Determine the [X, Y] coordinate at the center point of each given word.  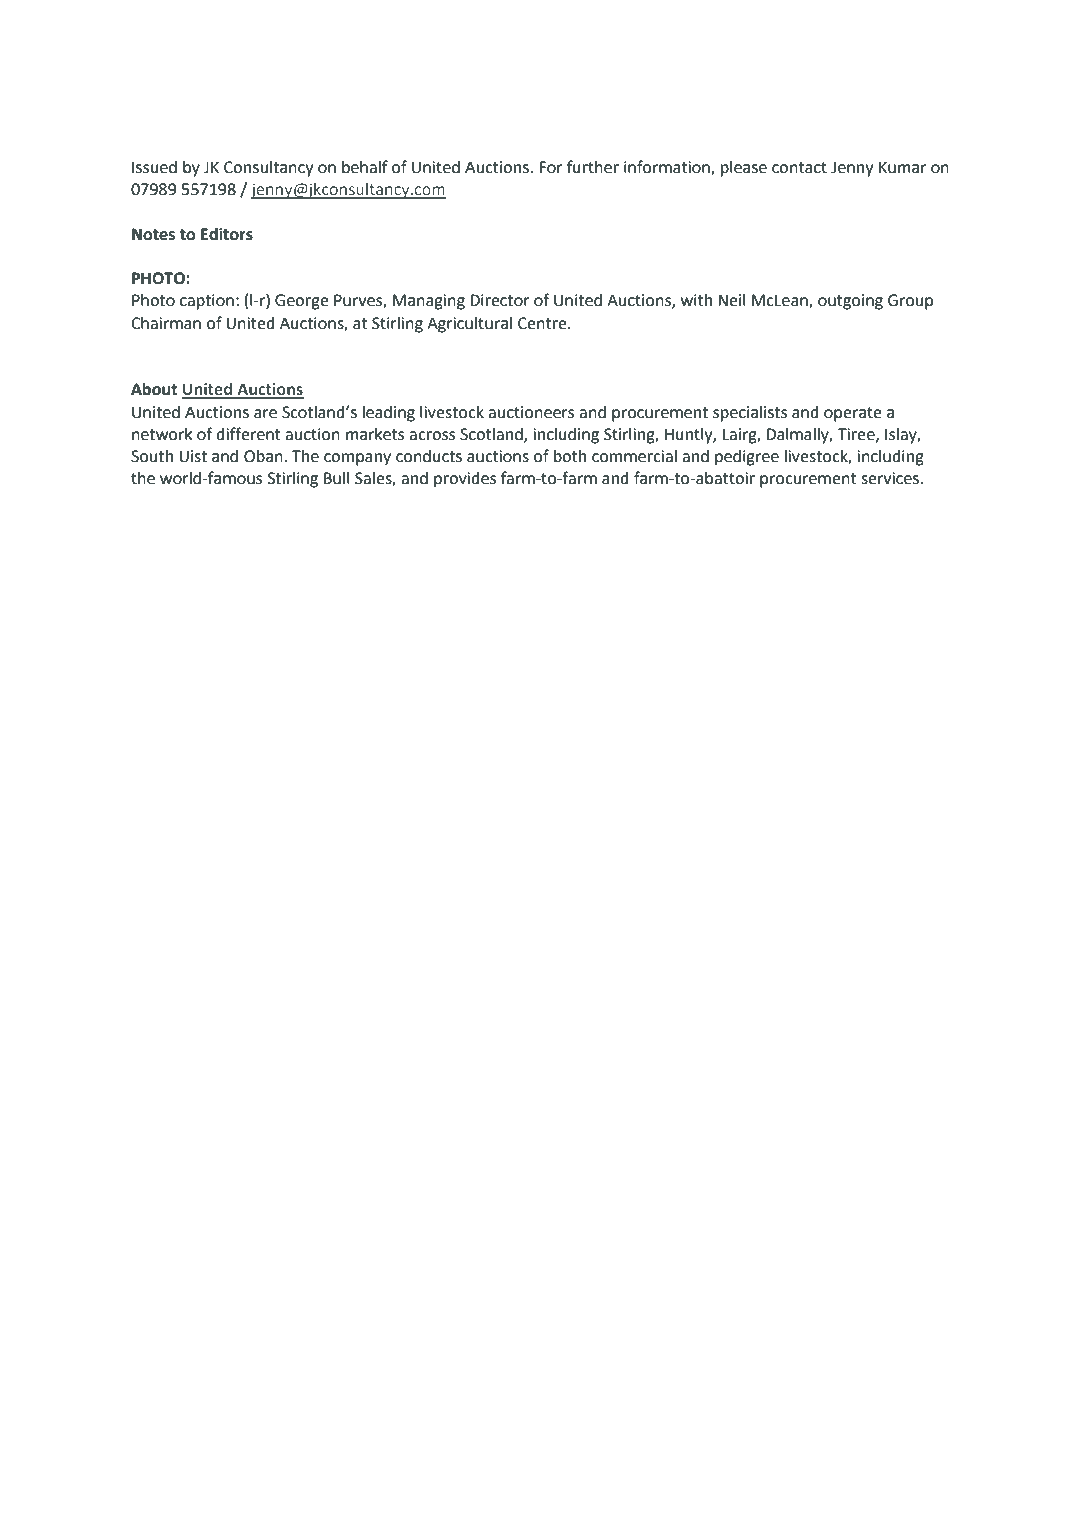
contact [799, 168]
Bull [337, 478]
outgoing [850, 302]
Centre [543, 323]
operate [853, 414]
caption [207, 302]
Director [500, 300]
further [593, 167]
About [154, 389]
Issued [154, 167]
